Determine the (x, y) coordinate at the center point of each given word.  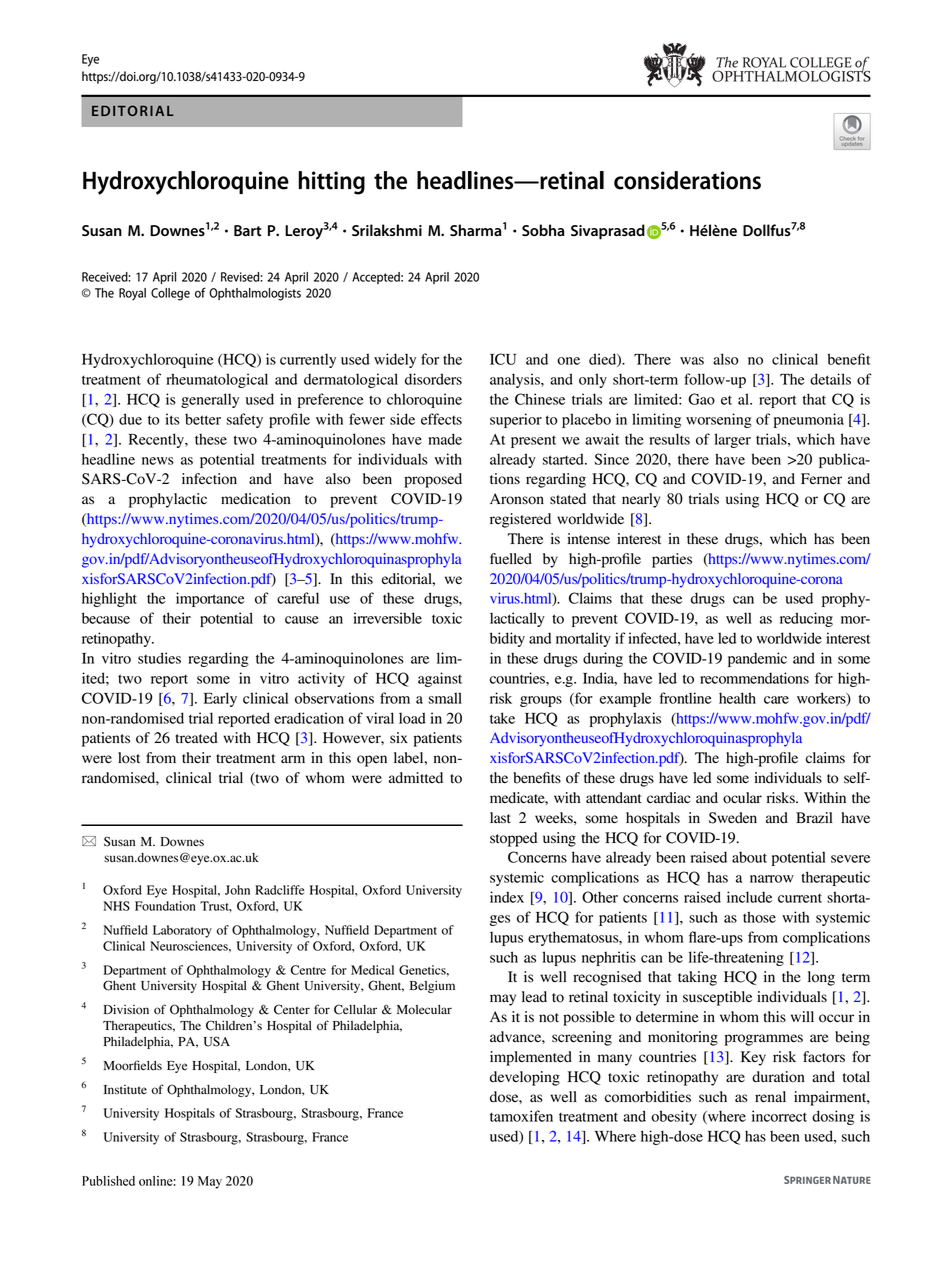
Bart (247, 231)
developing (525, 1078)
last (500, 817)
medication (256, 499)
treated (196, 738)
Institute (125, 1089)
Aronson (517, 499)
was (692, 361)
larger (732, 440)
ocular (742, 798)
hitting (331, 183)
